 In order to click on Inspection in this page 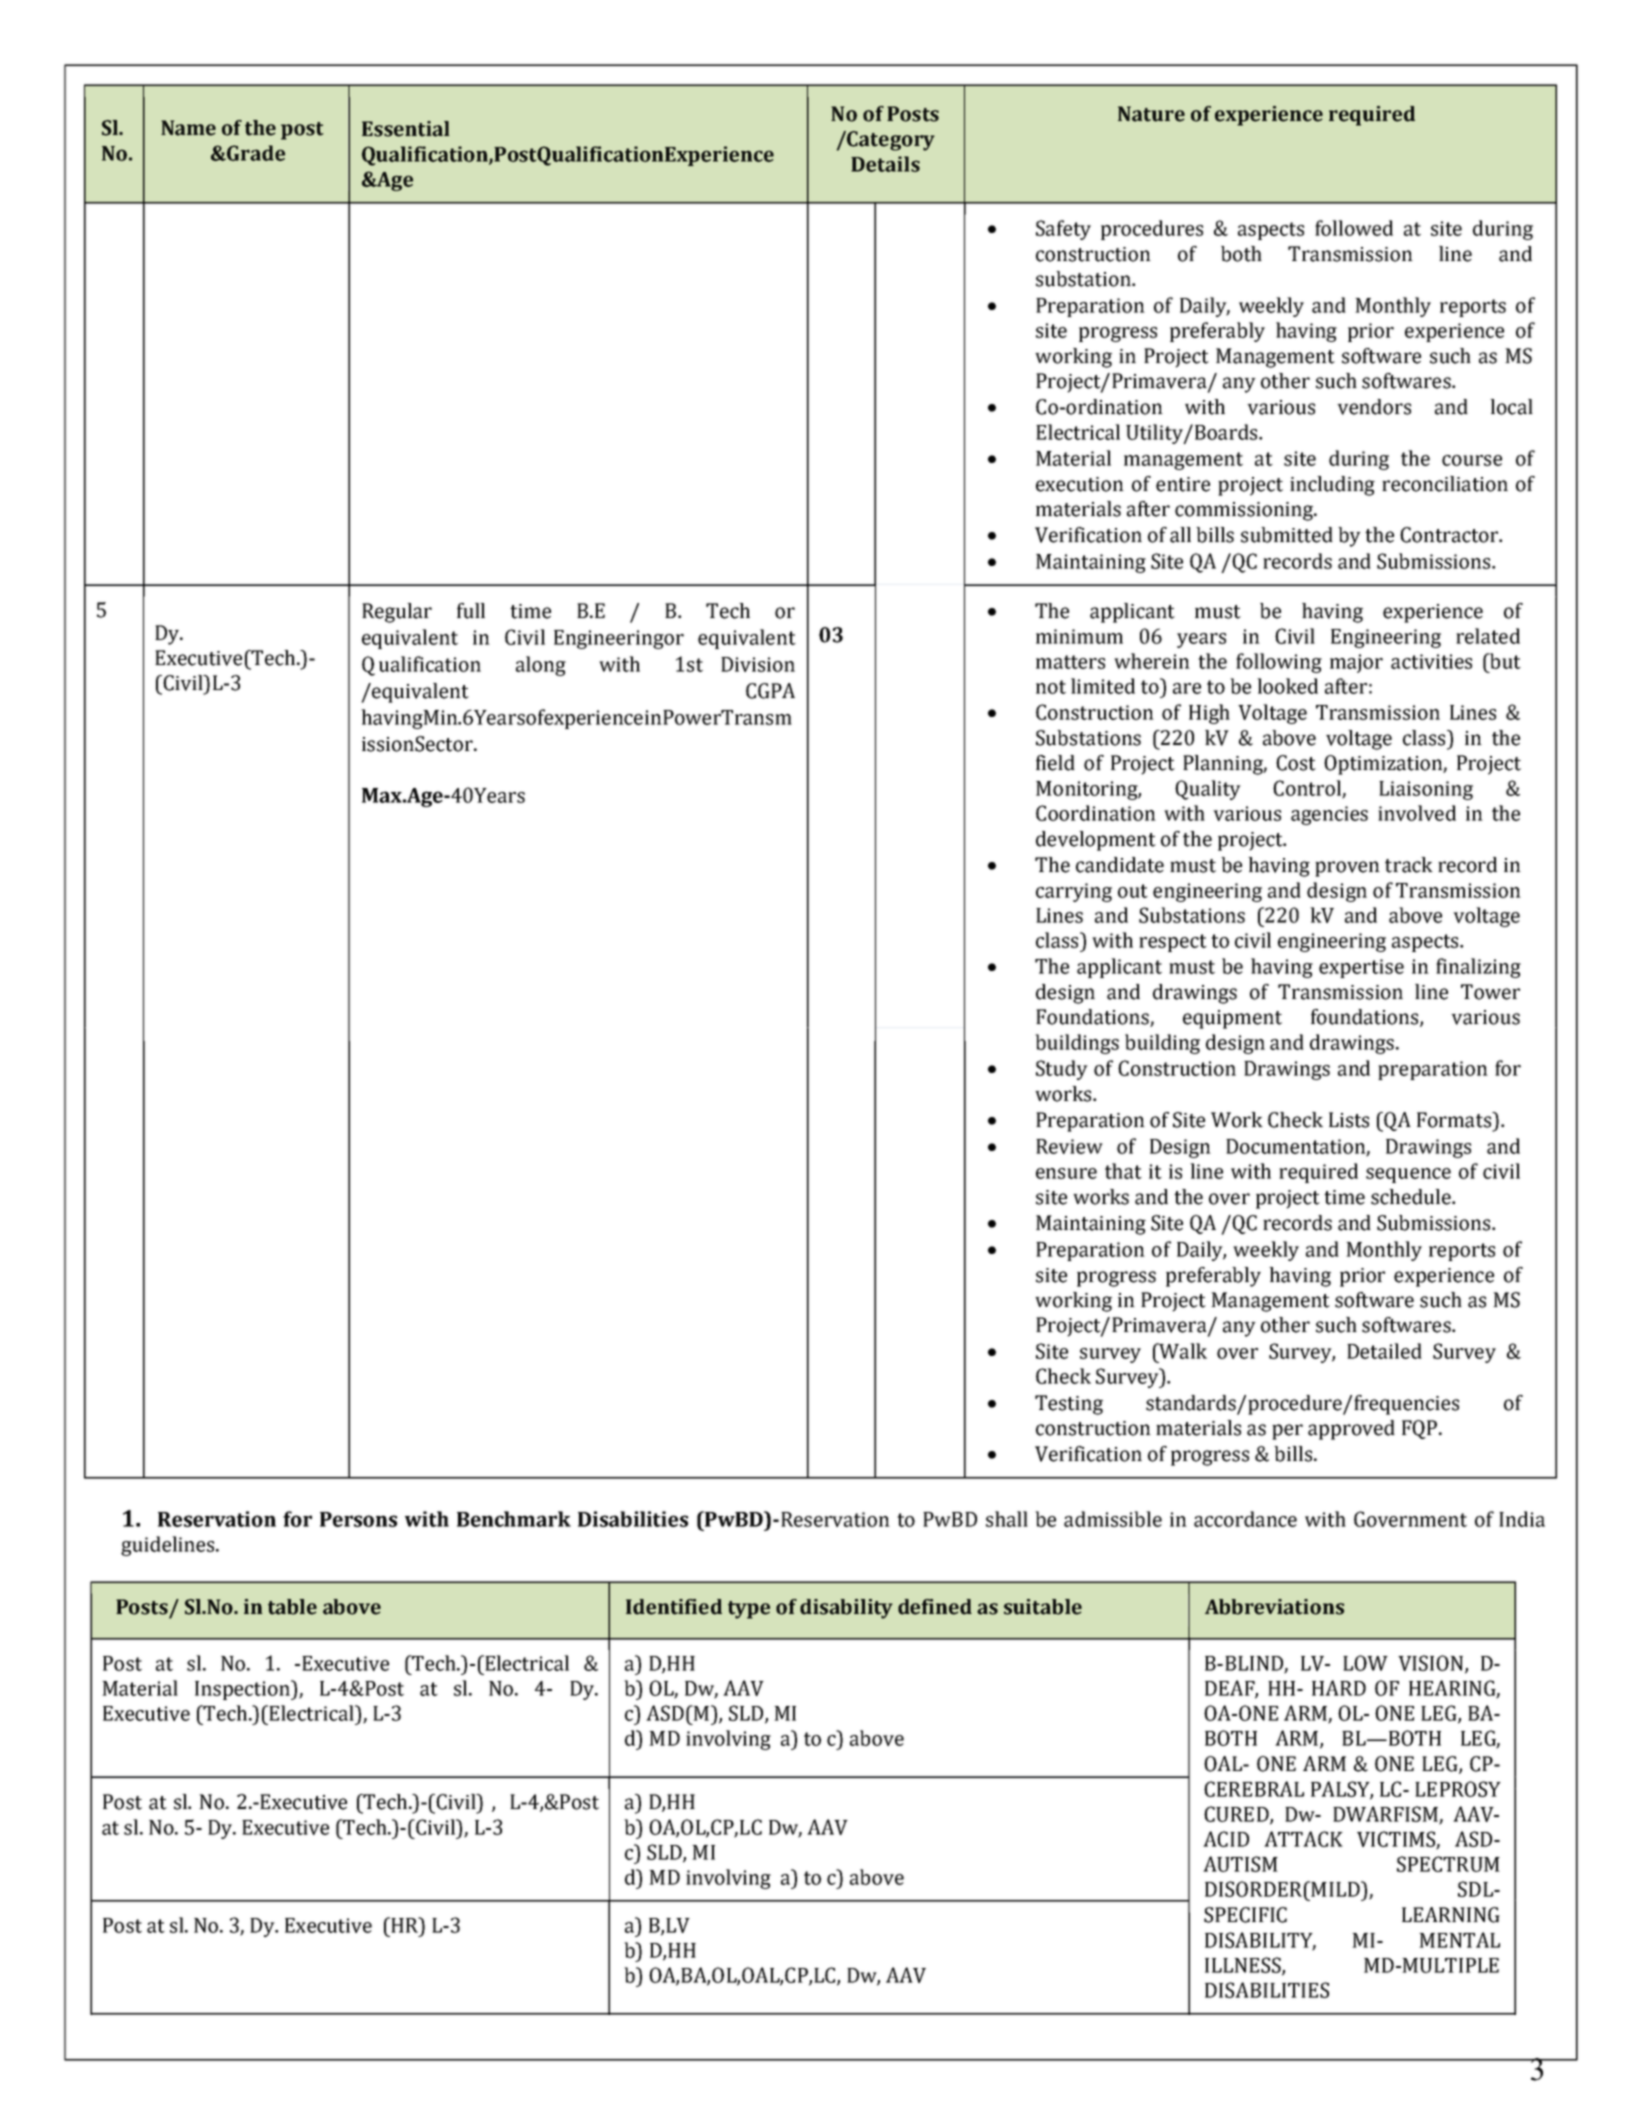, I will do `click(243, 1690)`.
